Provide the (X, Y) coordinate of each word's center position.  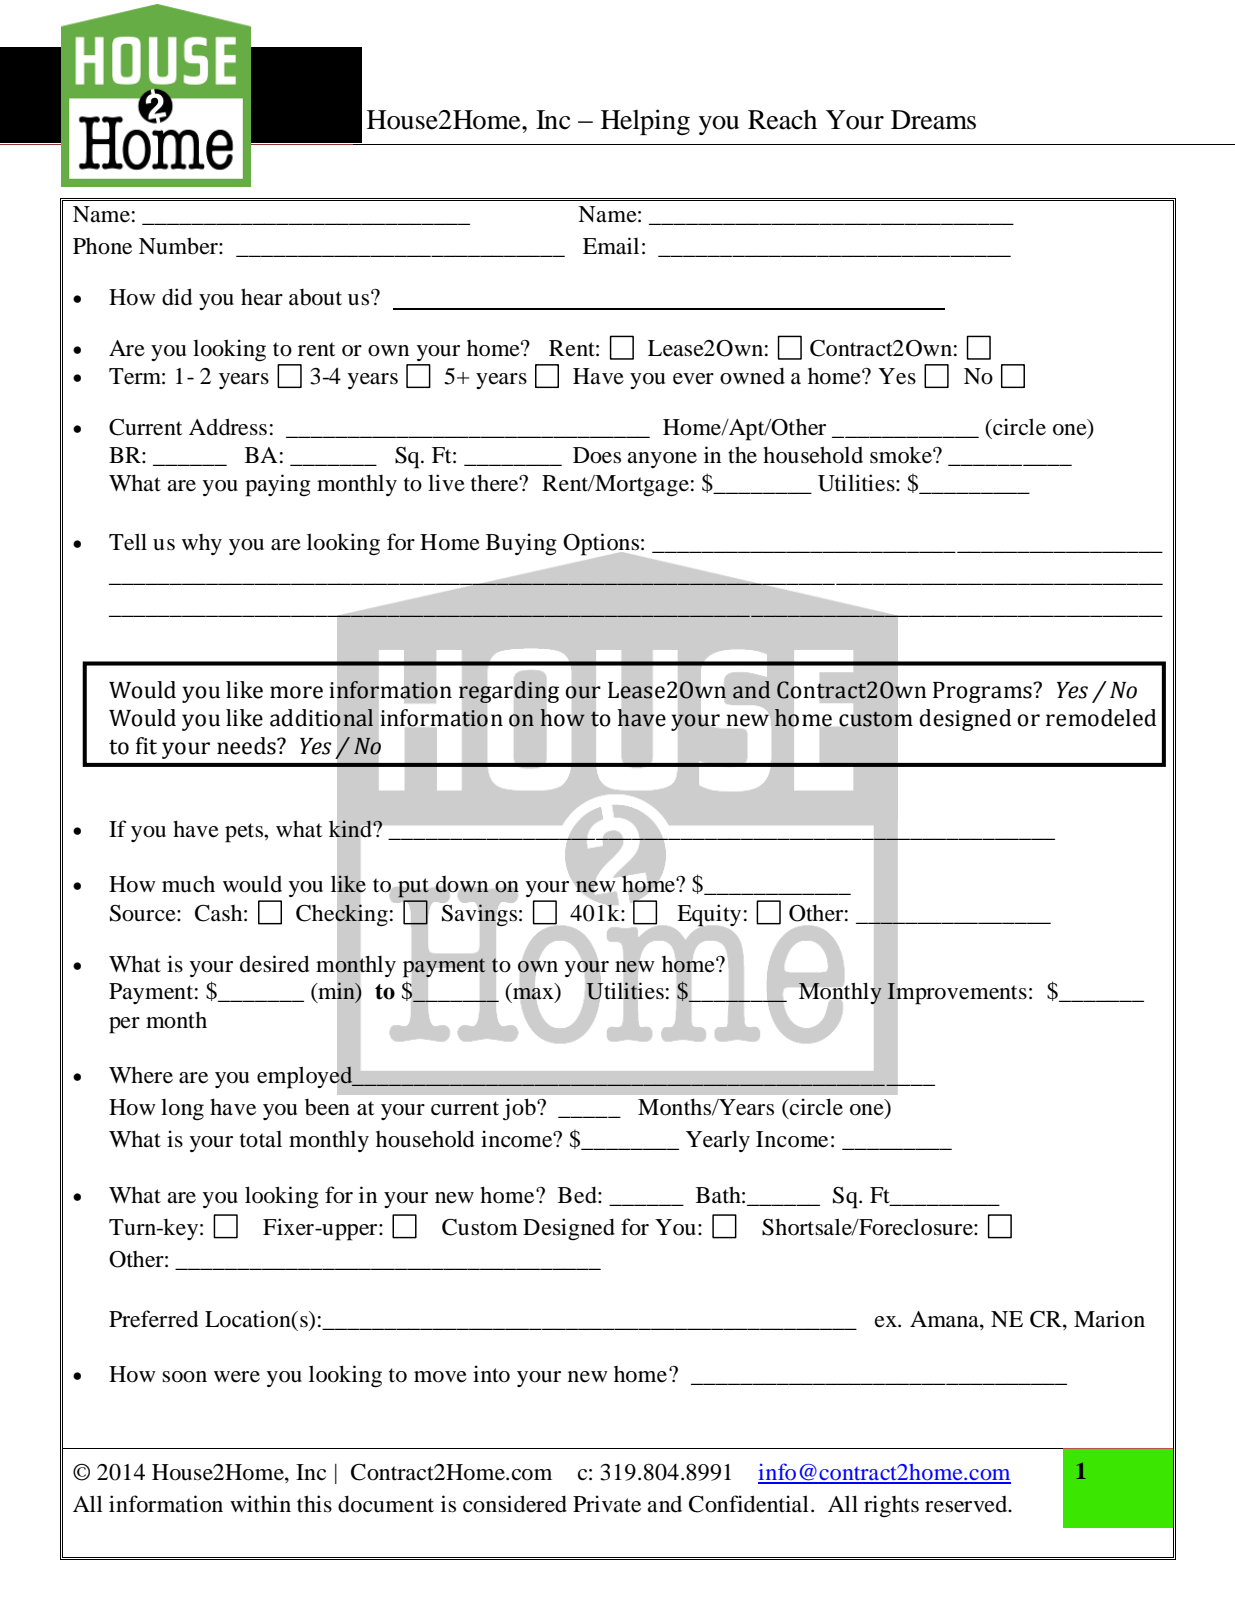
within (260, 1503)
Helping (645, 122)
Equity (709, 916)
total (261, 1139)
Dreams (933, 120)
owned (752, 376)
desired (275, 964)
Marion (1109, 1319)
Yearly (718, 1141)
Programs (983, 692)
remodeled (1101, 718)
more (296, 692)
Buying (521, 544)
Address (228, 427)
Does (597, 455)
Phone (102, 246)
